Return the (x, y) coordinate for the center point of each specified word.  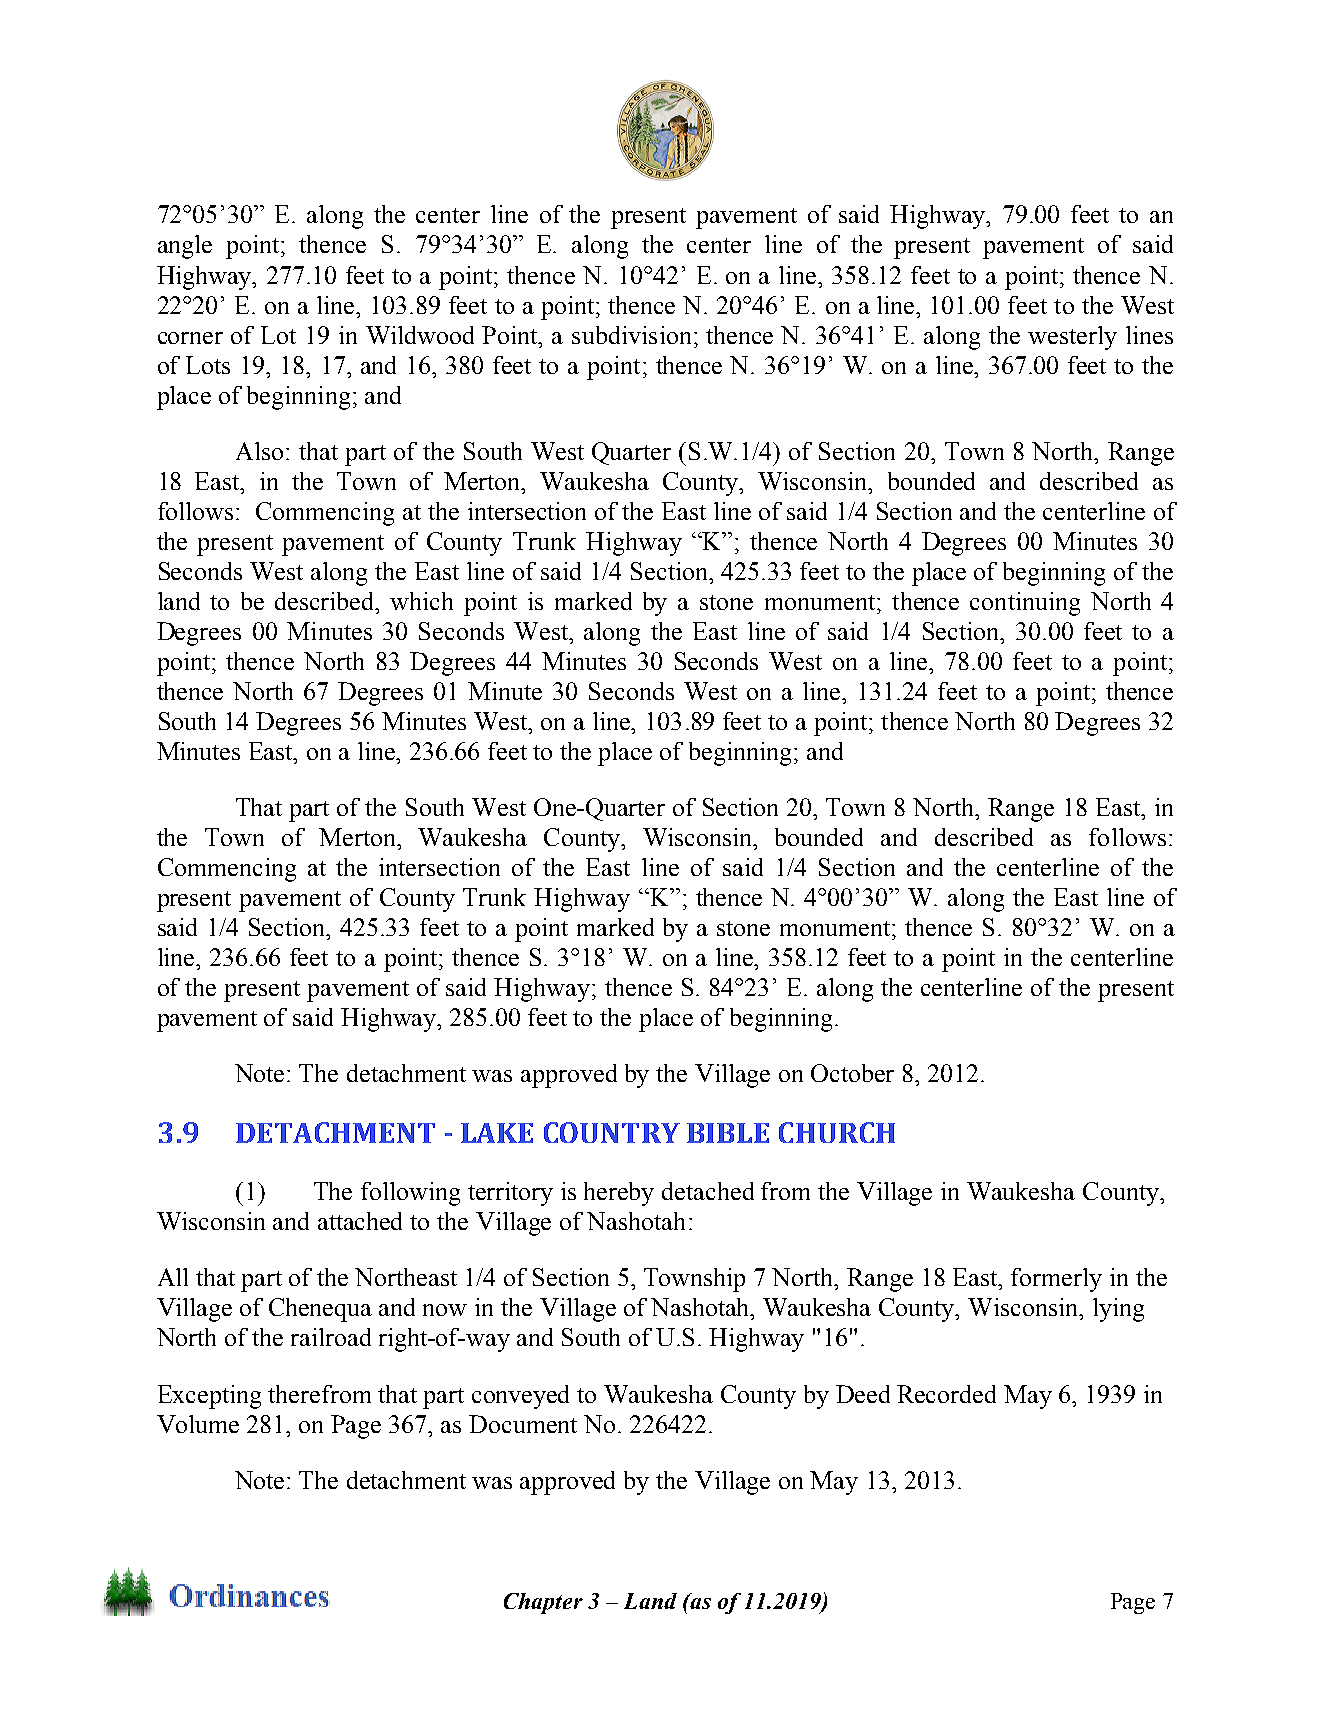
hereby (619, 1194)
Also (259, 451)
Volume (198, 1424)
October (852, 1073)
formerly (1056, 1280)
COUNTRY (612, 1132)
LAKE (497, 1133)
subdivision (631, 335)
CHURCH (837, 1132)
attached (360, 1221)
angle (185, 247)
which (421, 601)
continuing (1025, 604)
